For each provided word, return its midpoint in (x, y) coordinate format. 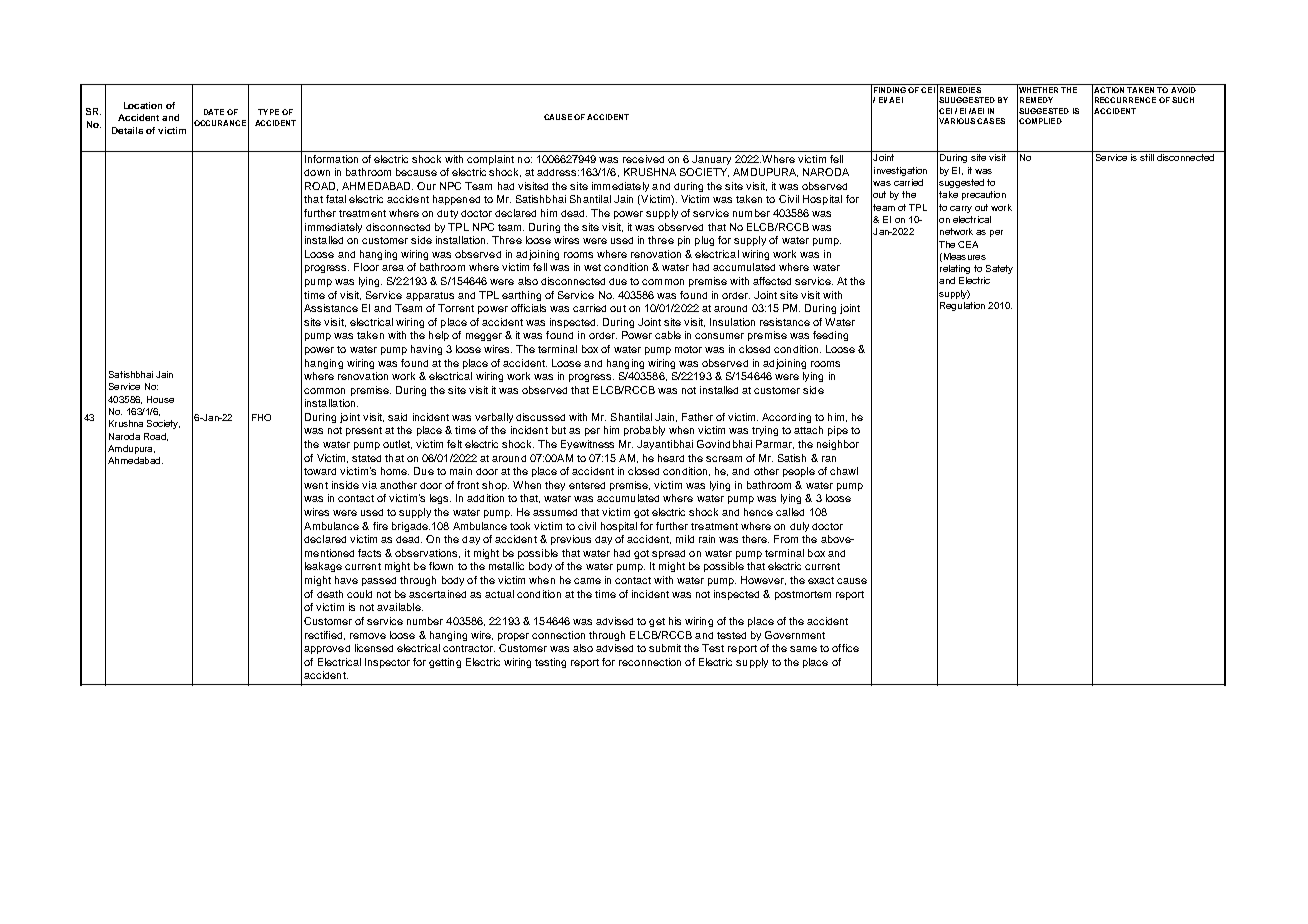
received (643, 159)
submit (665, 648)
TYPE (268, 112)
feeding (830, 336)
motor (688, 349)
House (160, 399)
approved (327, 649)
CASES (991, 121)
